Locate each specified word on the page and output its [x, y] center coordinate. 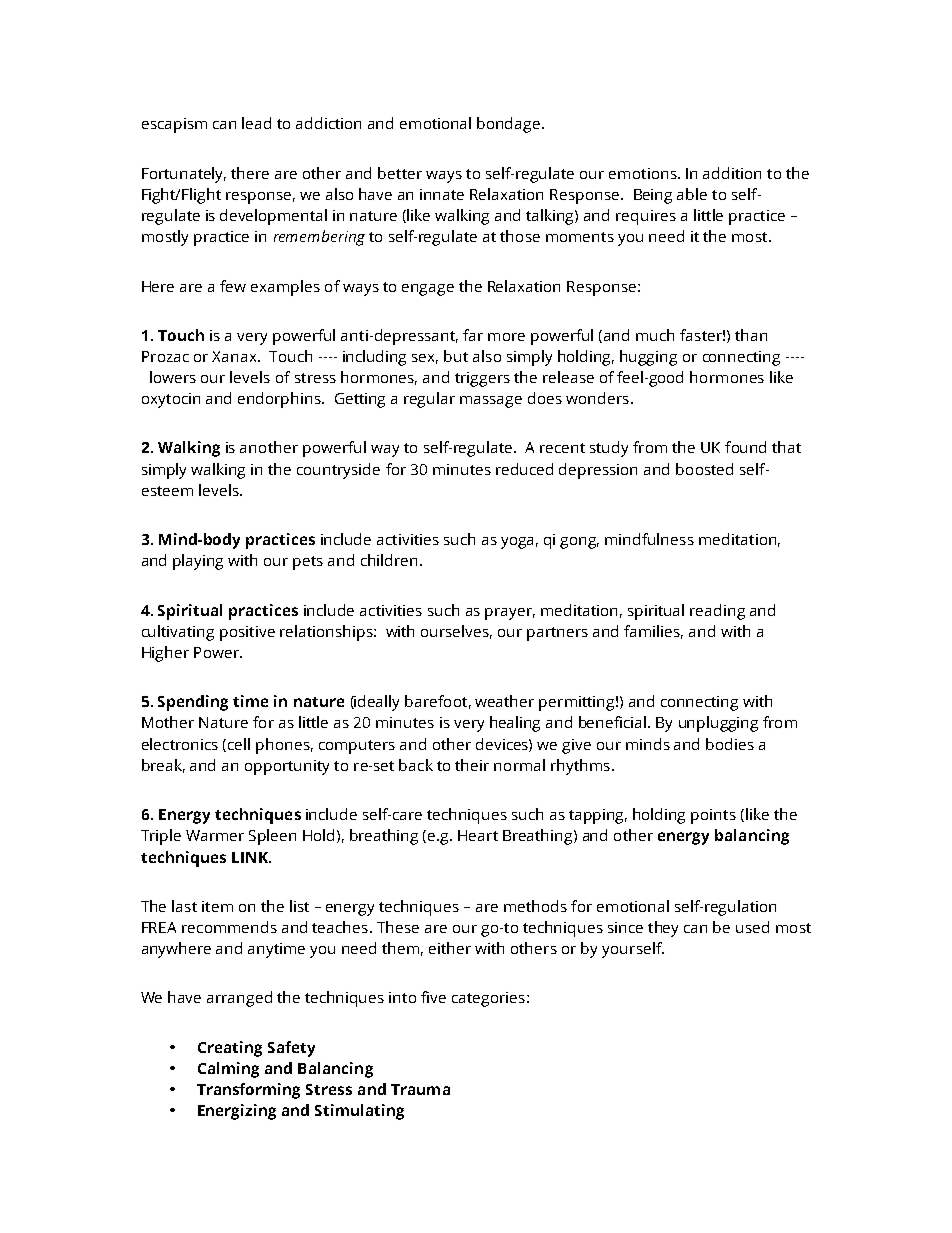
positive [247, 633]
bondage [508, 125]
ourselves [456, 632]
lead [256, 123]
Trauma [420, 1089]
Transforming [248, 1091]
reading [717, 612]
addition [732, 173]
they [663, 929]
